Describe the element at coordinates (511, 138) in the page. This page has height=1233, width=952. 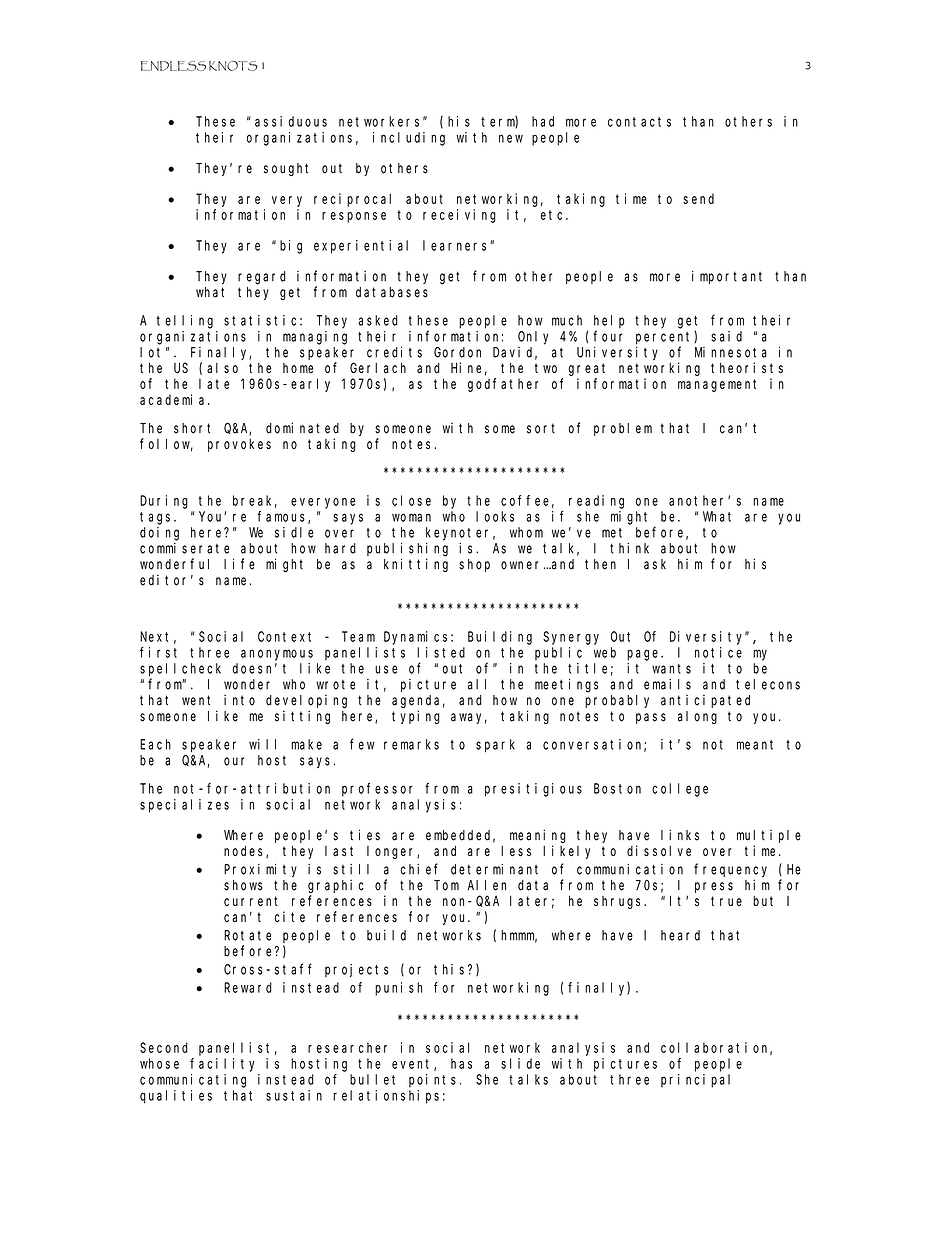
I see `new` at that location.
